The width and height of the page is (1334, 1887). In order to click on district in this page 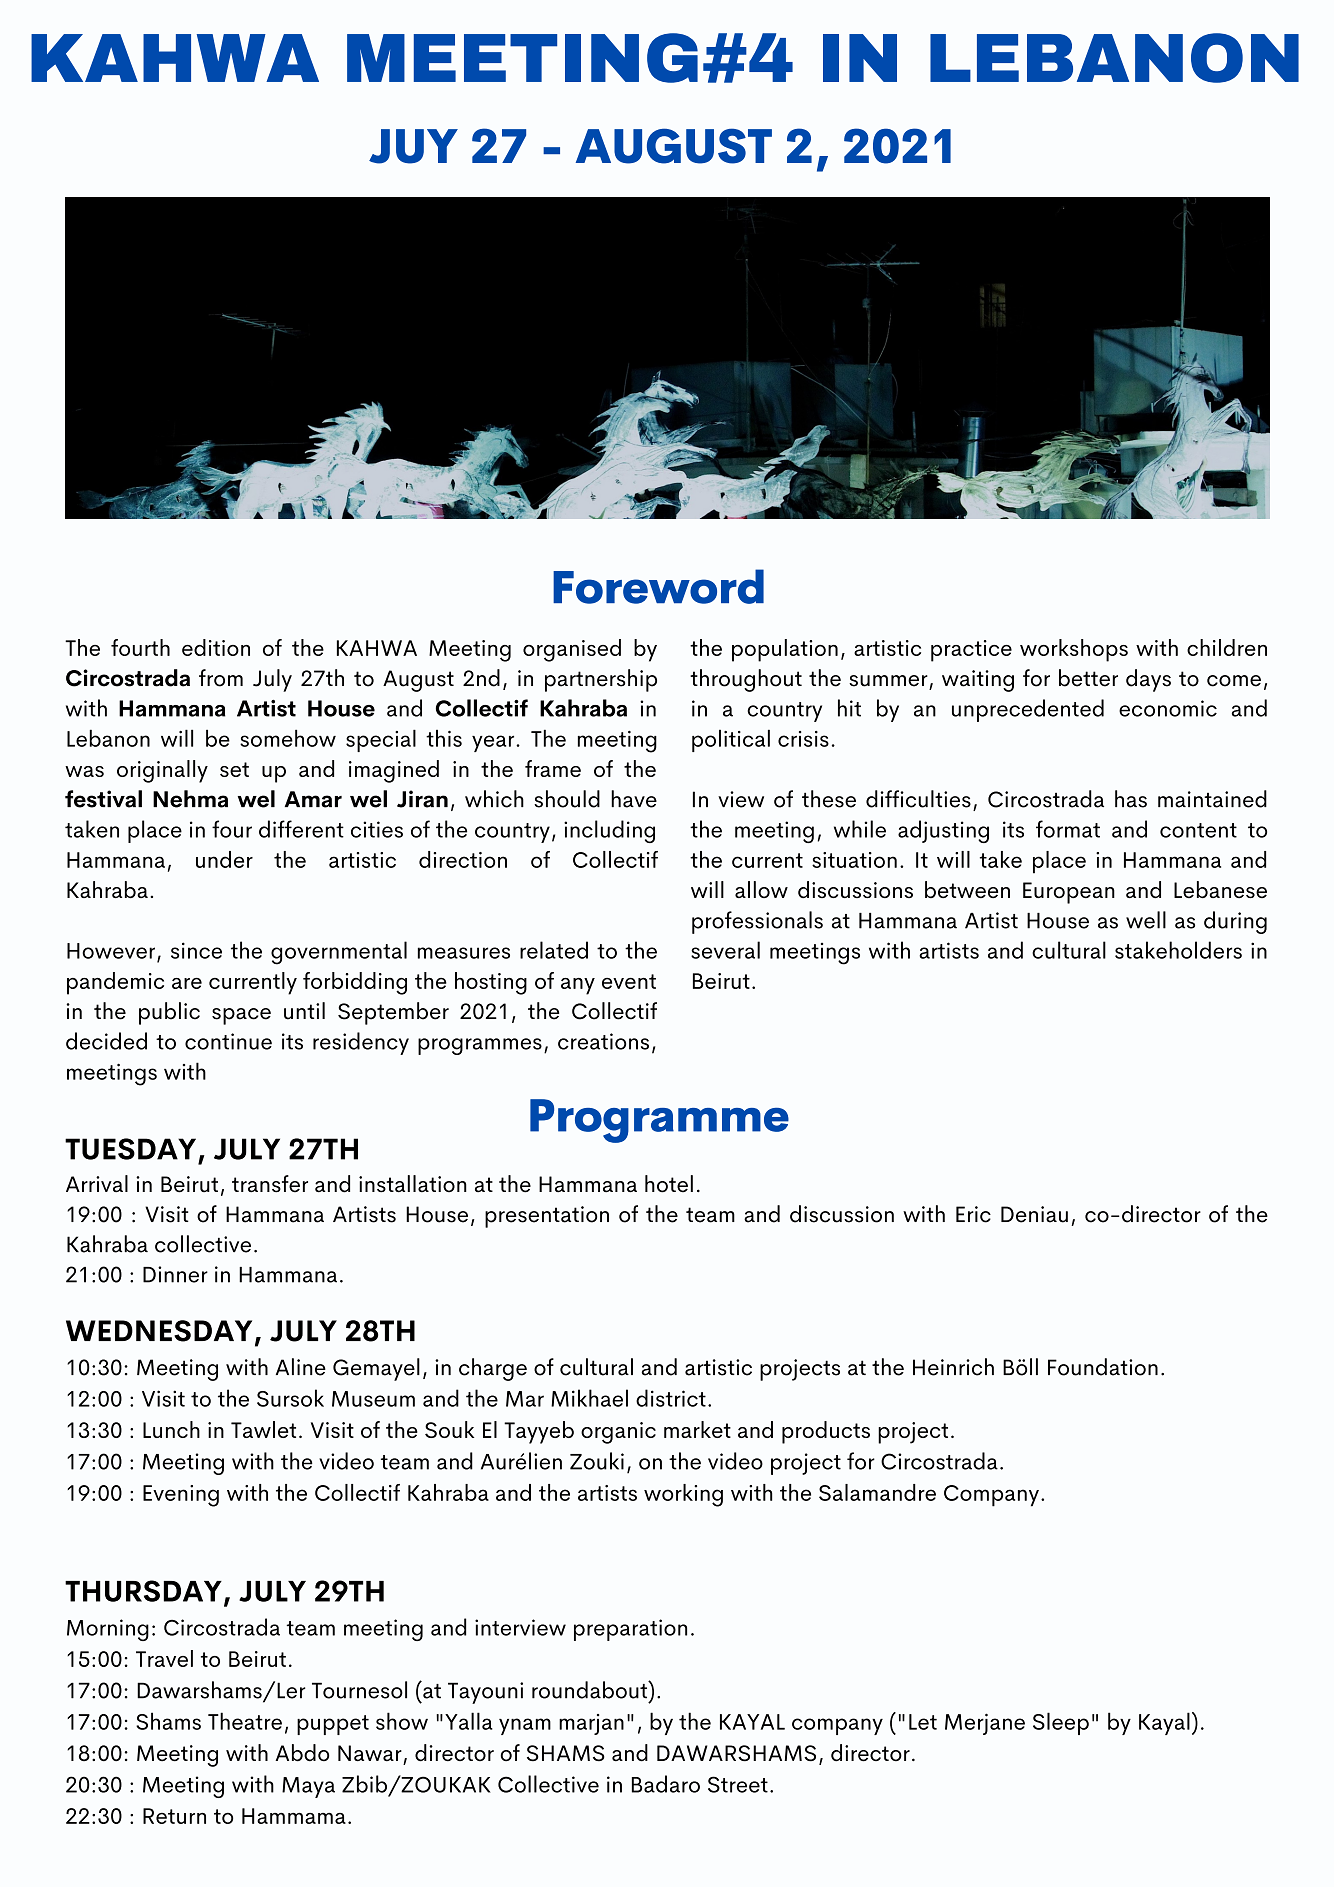, I will do `click(671, 1398)`.
